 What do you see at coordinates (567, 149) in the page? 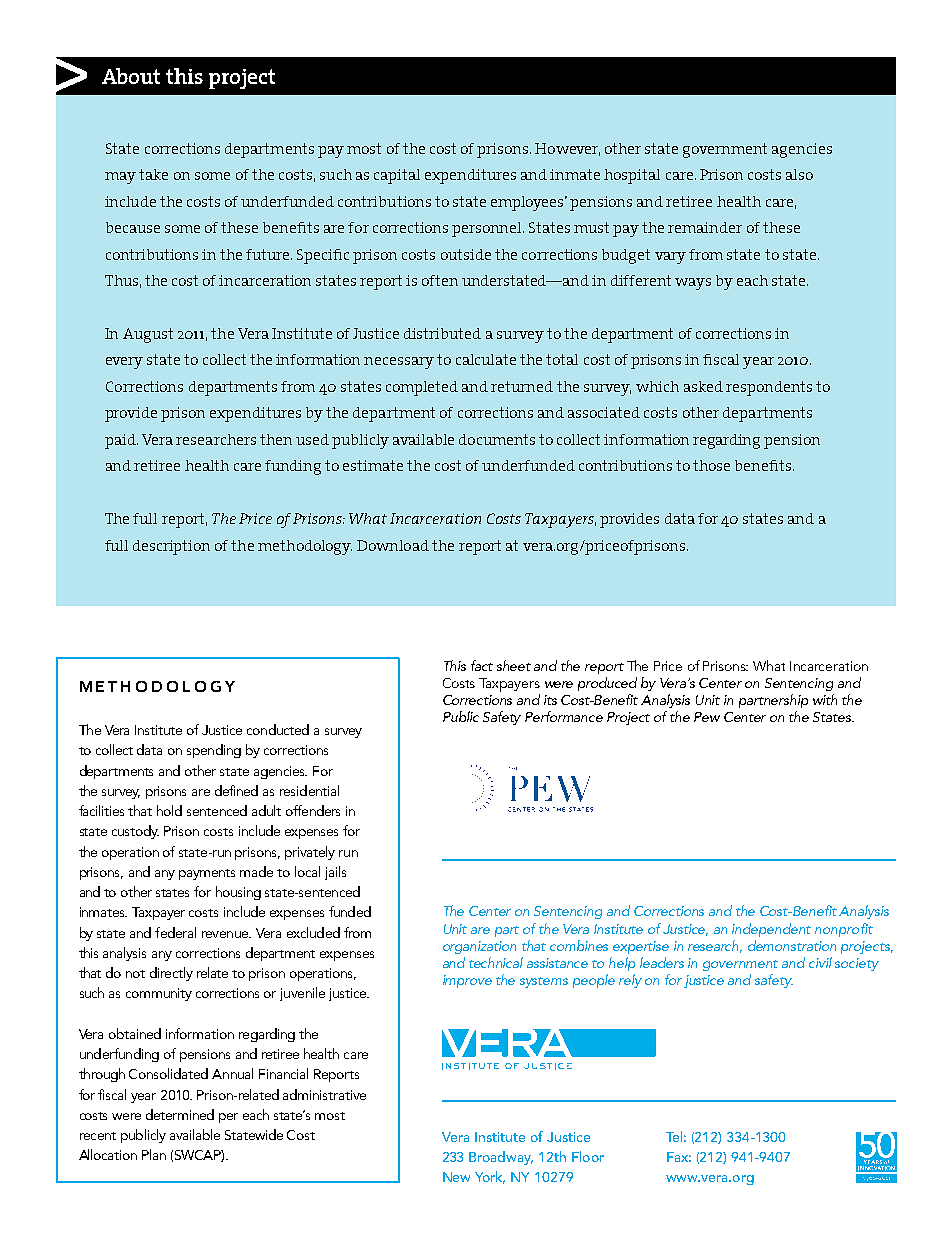
I see `However` at bounding box center [567, 149].
